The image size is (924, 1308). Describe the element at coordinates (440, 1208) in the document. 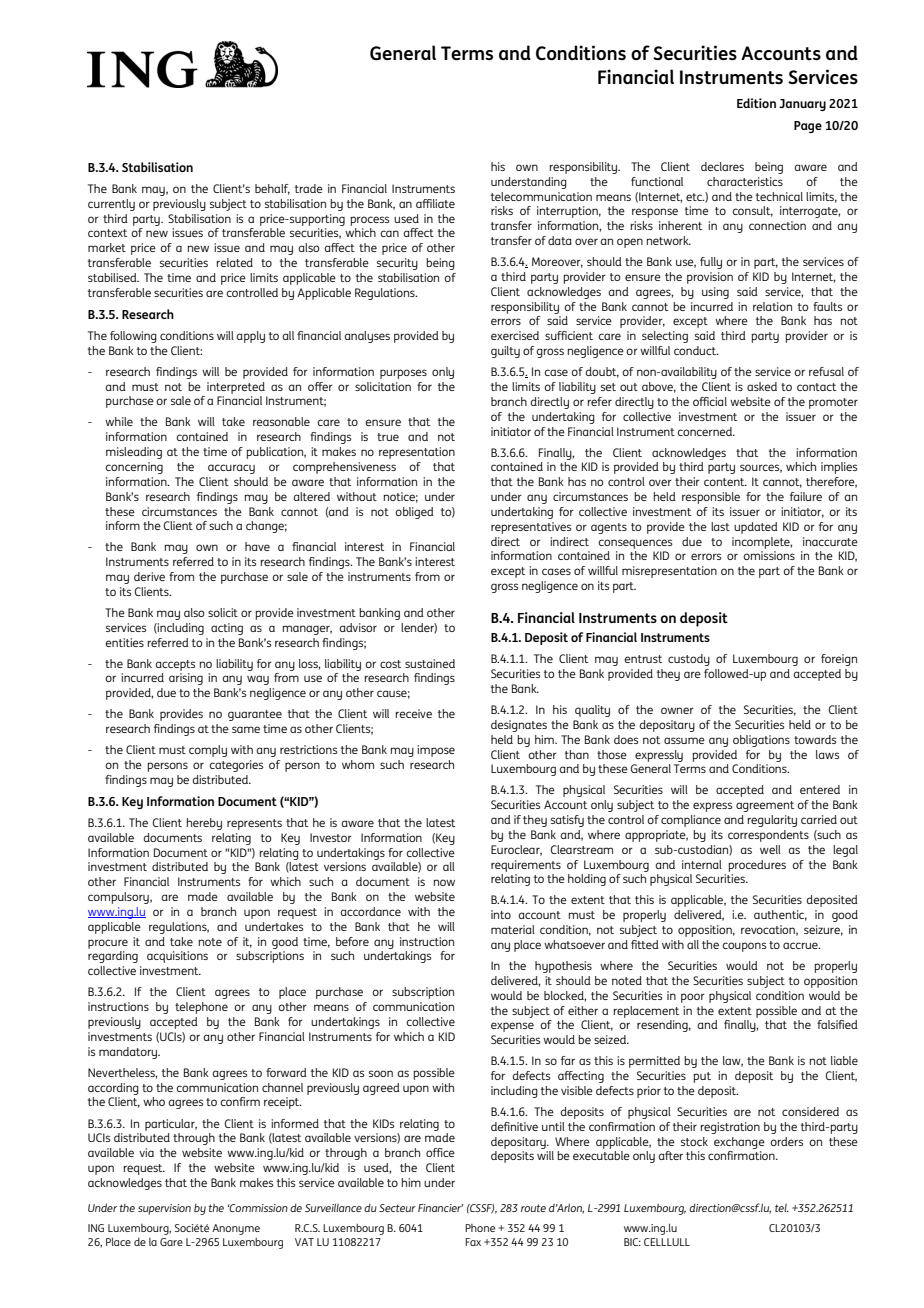

I see `Financier` at that location.
